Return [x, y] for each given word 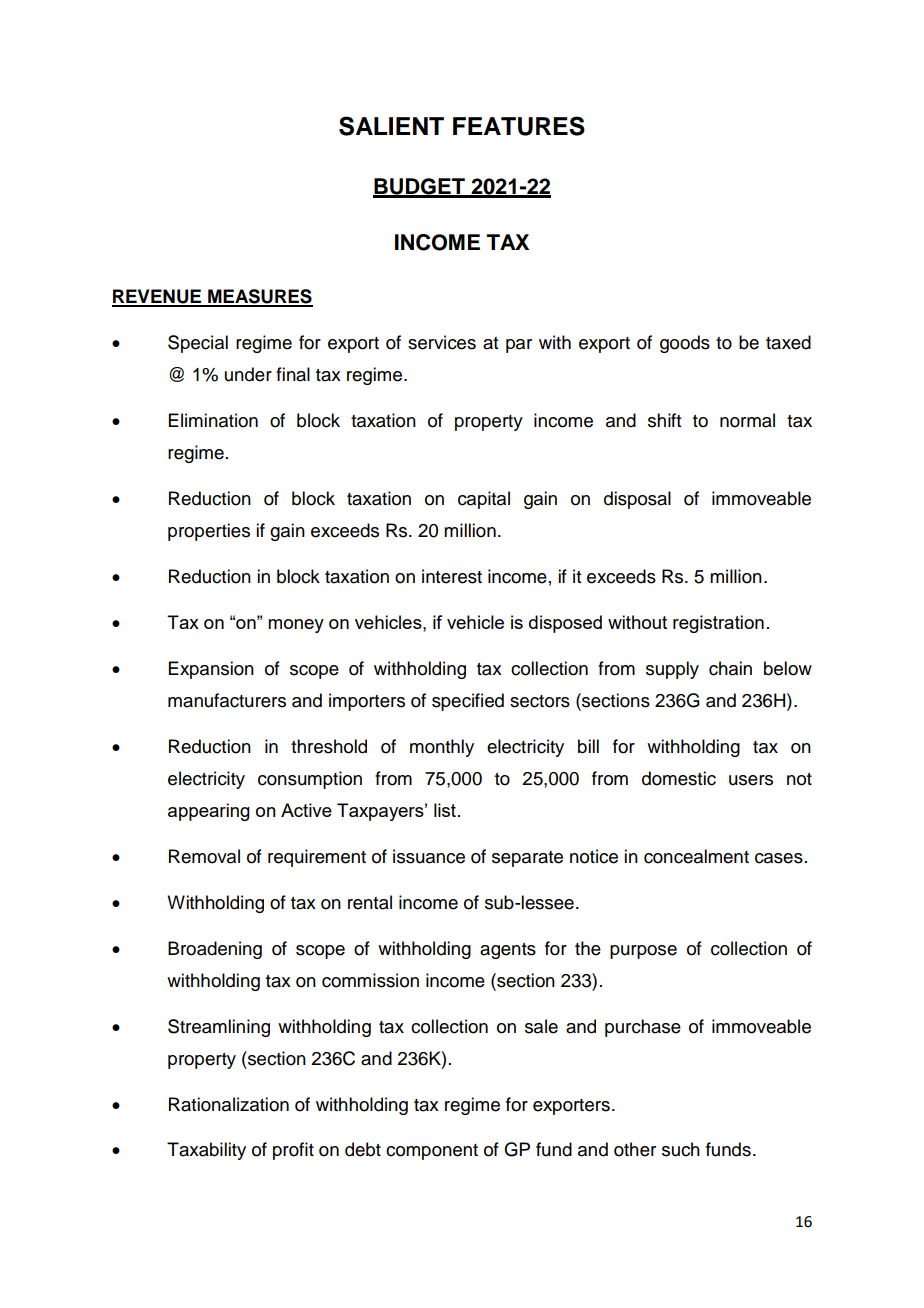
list [445, 810]
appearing [209, 812]
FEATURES [519, 126]
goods [685, 344]
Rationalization [229, 1104]
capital [484, 500]
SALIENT [391, 126]
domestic [679, 778]
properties [209, 532]
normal [747, 420]
